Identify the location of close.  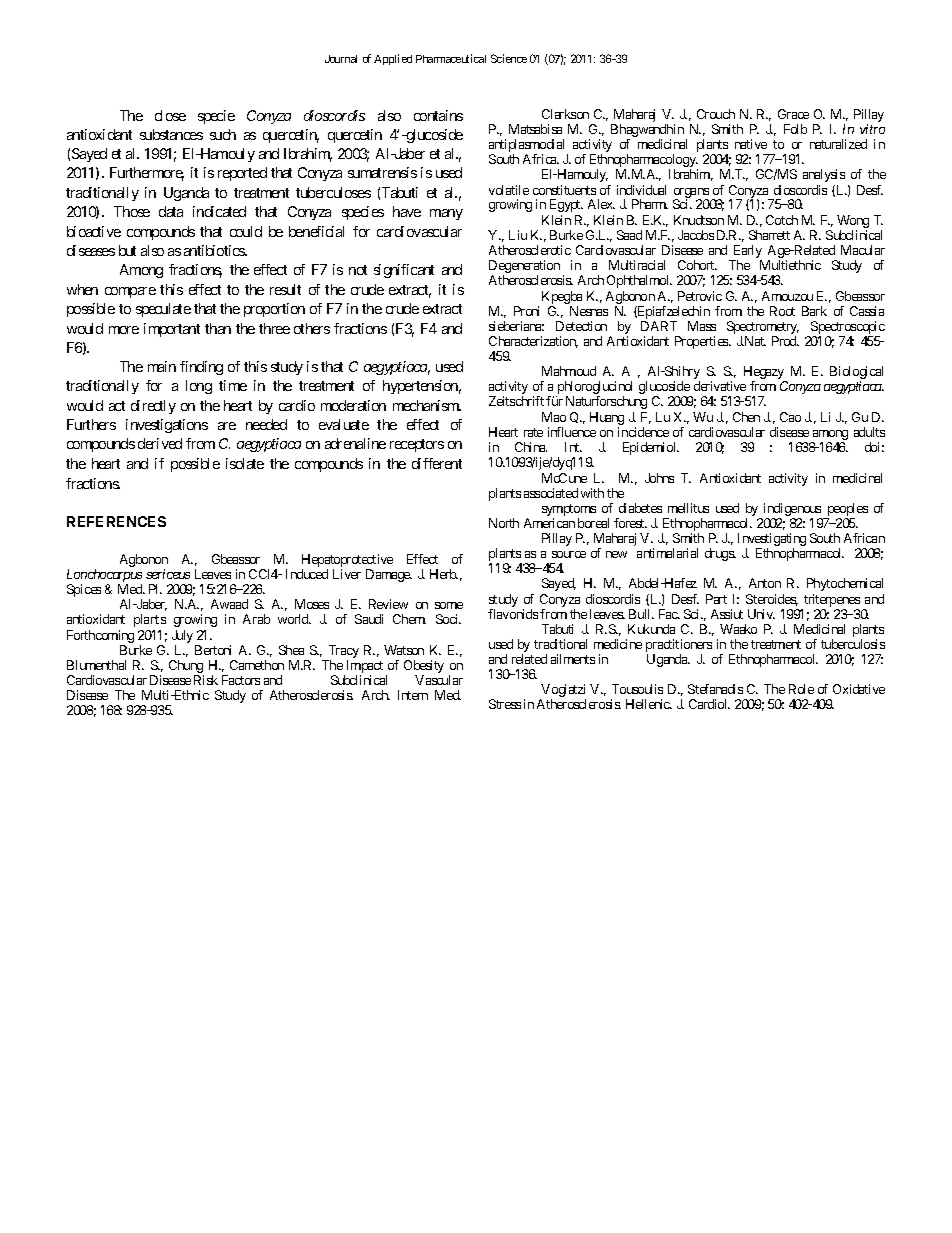
(170, 115).
